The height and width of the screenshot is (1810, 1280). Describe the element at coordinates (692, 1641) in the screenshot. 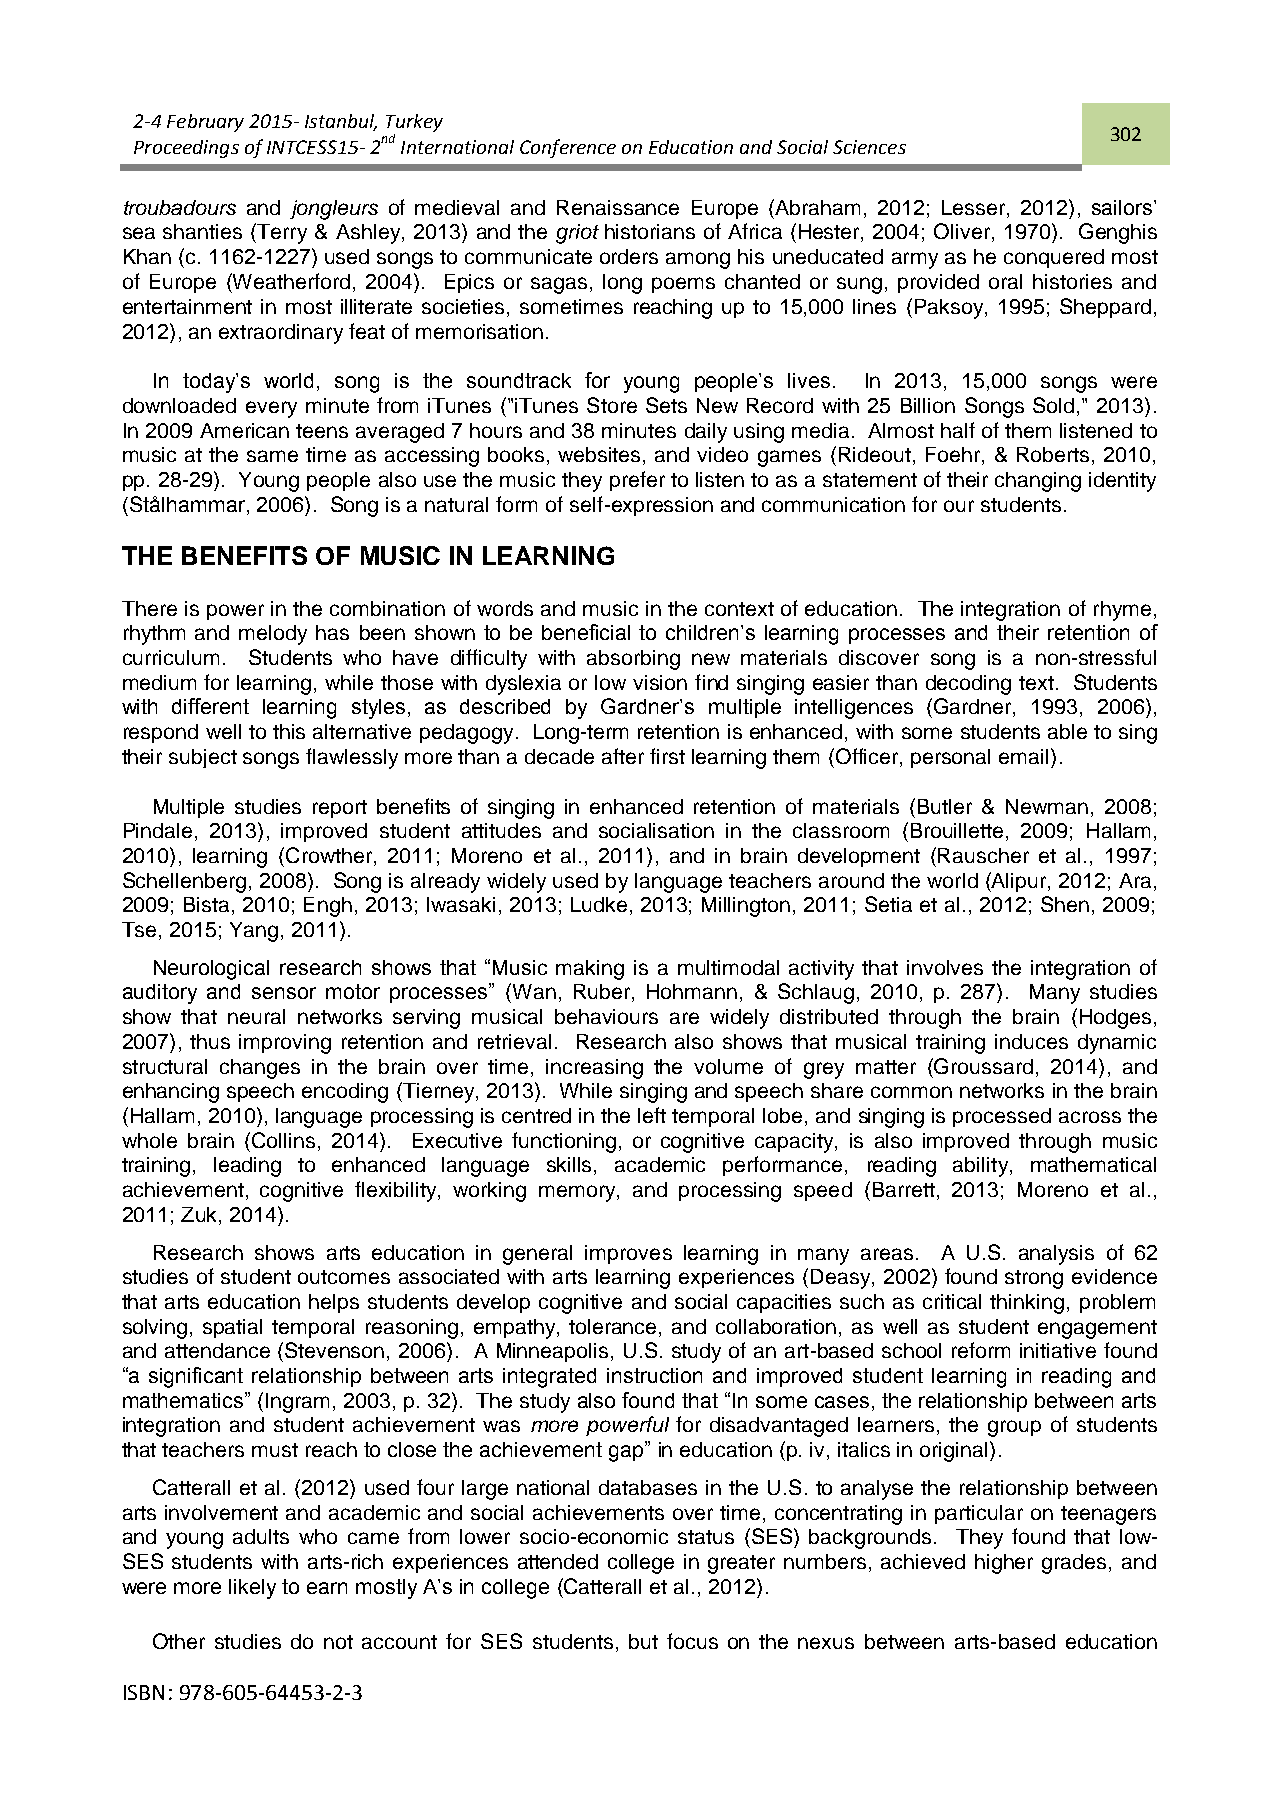

I see `focus` at that location.
